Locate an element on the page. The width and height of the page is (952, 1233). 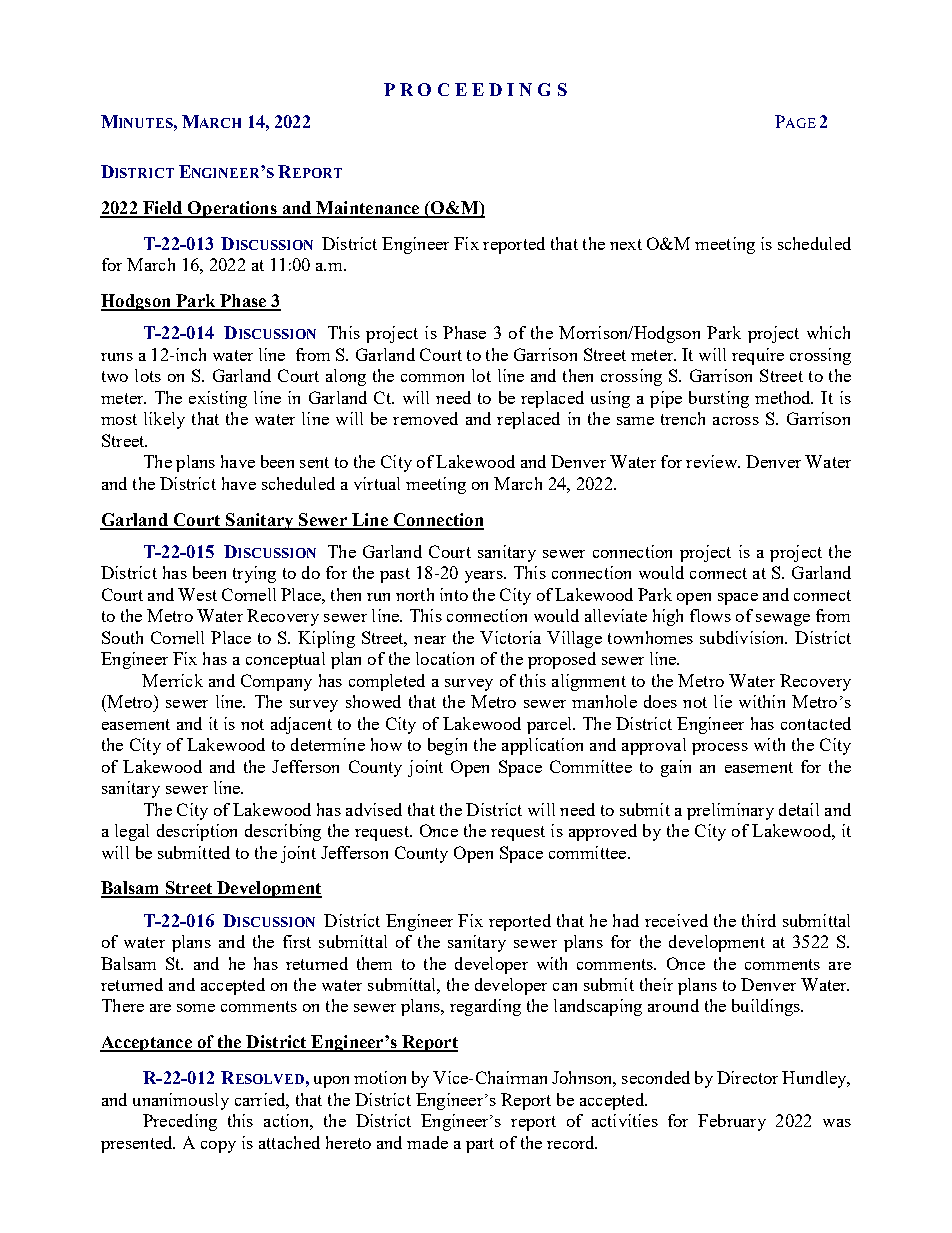
next is located at coordinates (626, 244).
